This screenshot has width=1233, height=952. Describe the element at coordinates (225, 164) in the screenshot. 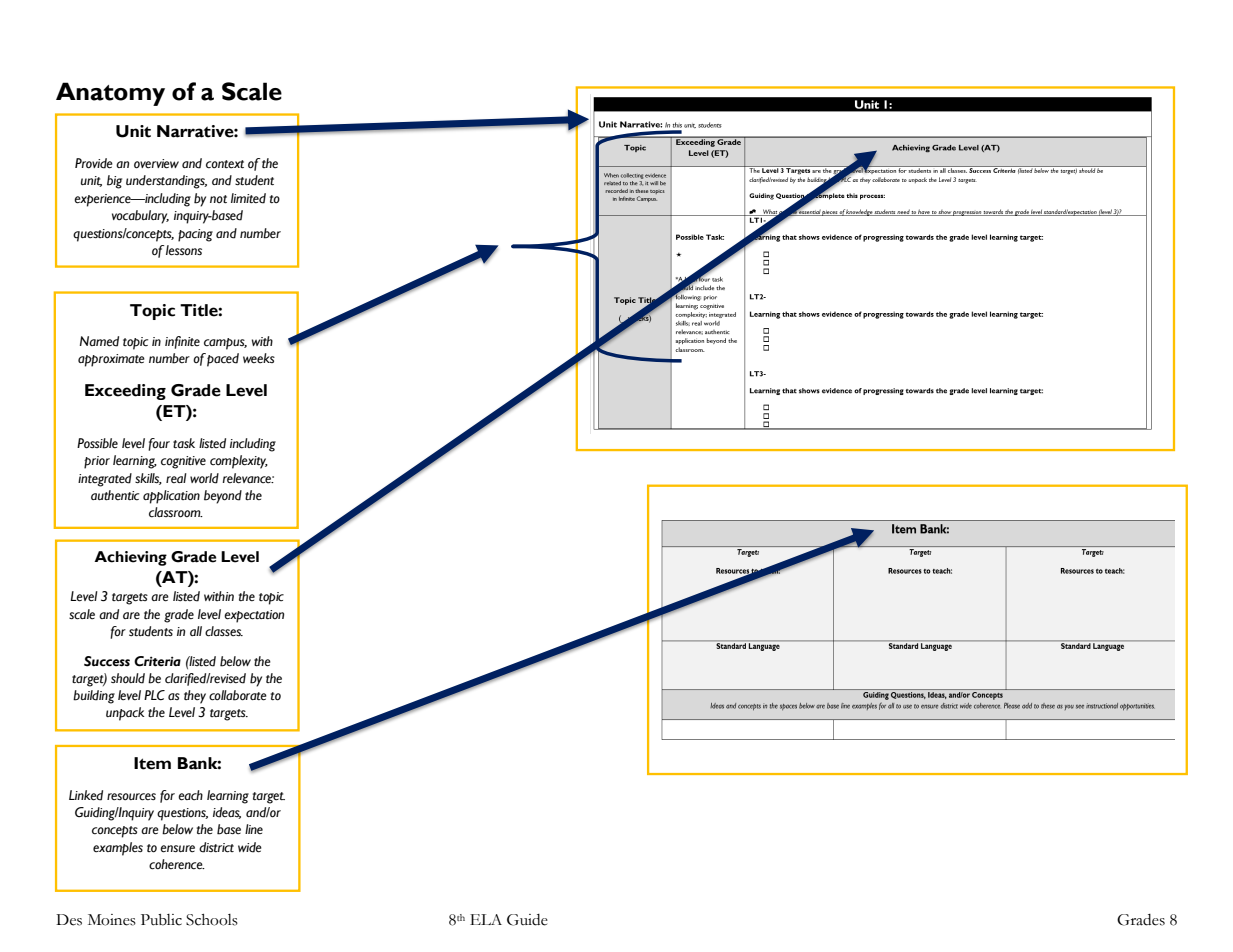

I see `context` at that location.
